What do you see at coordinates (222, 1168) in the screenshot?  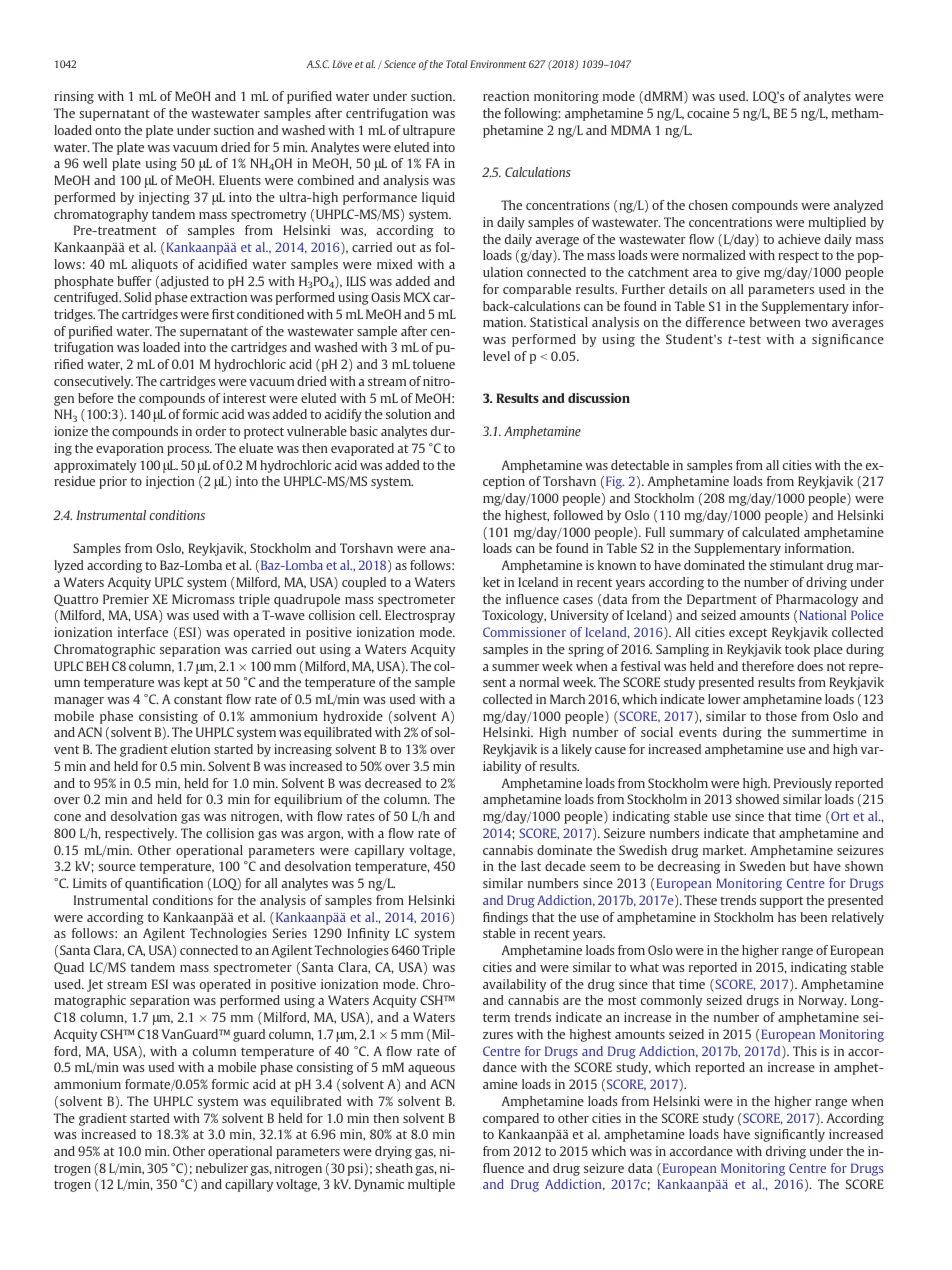 I see `nebulizer` at bounding box center [222, 1168].
